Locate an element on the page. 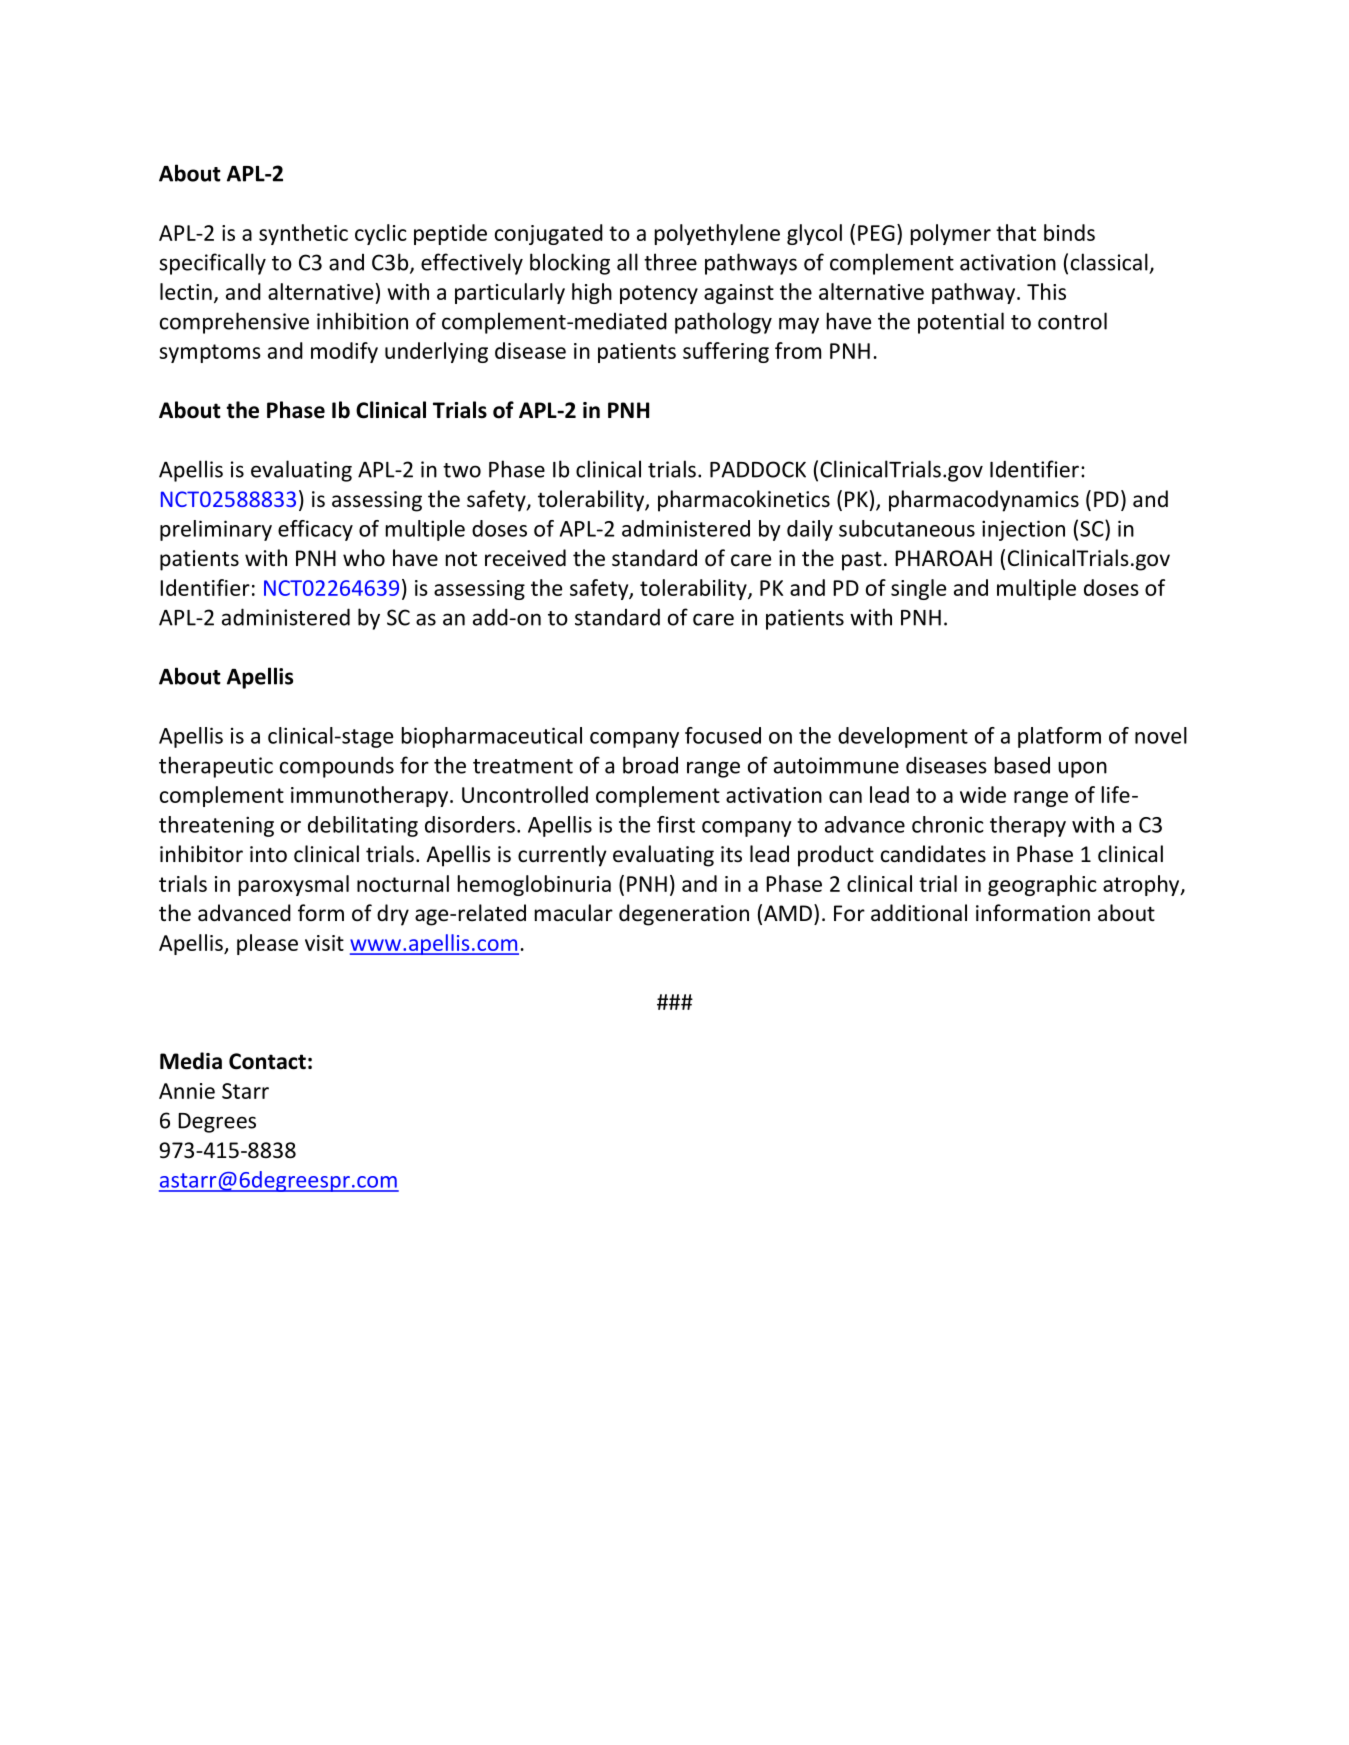  binds is located at coordinates (1069, 232).
